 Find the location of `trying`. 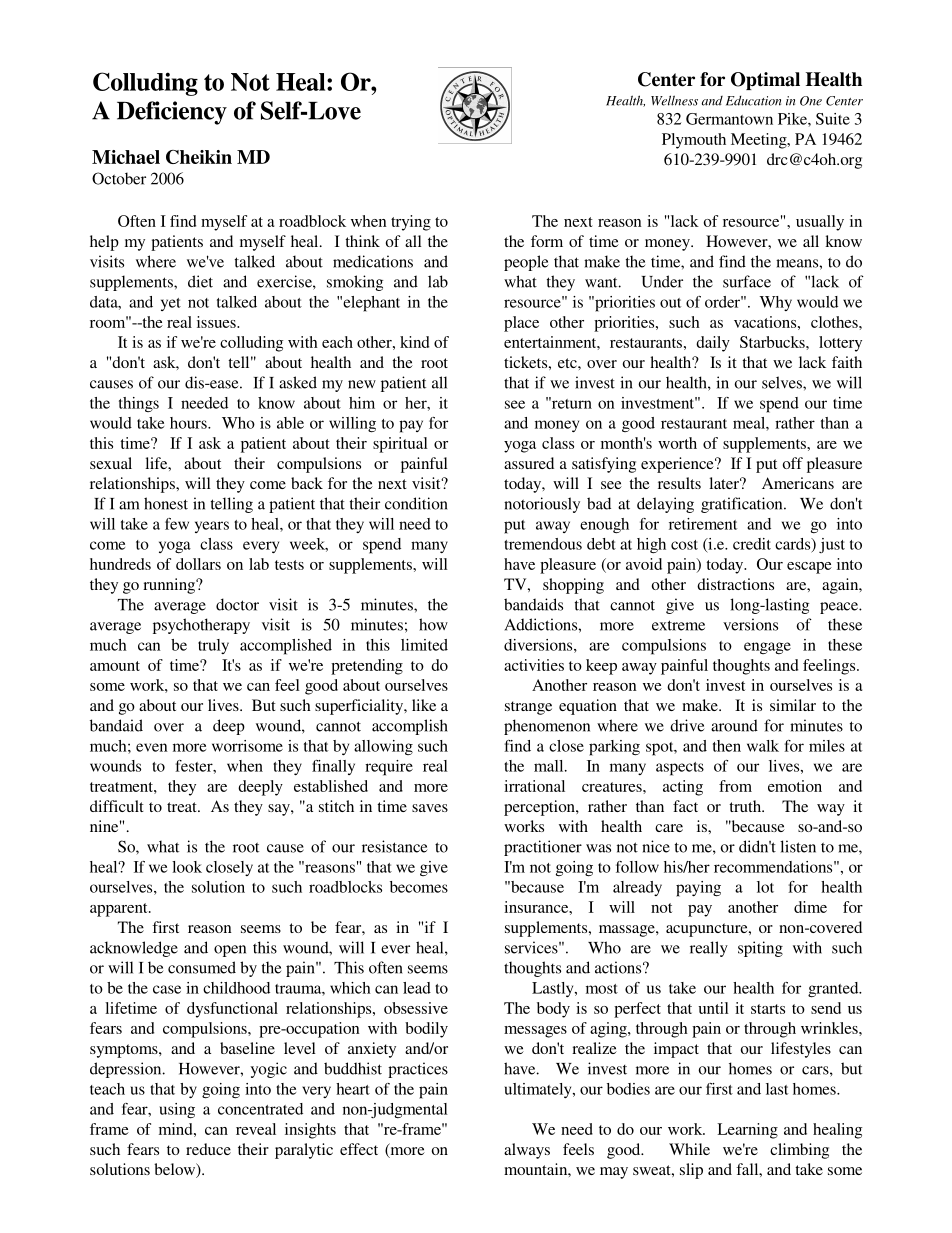

trying is located at coordinates (411, 223).
